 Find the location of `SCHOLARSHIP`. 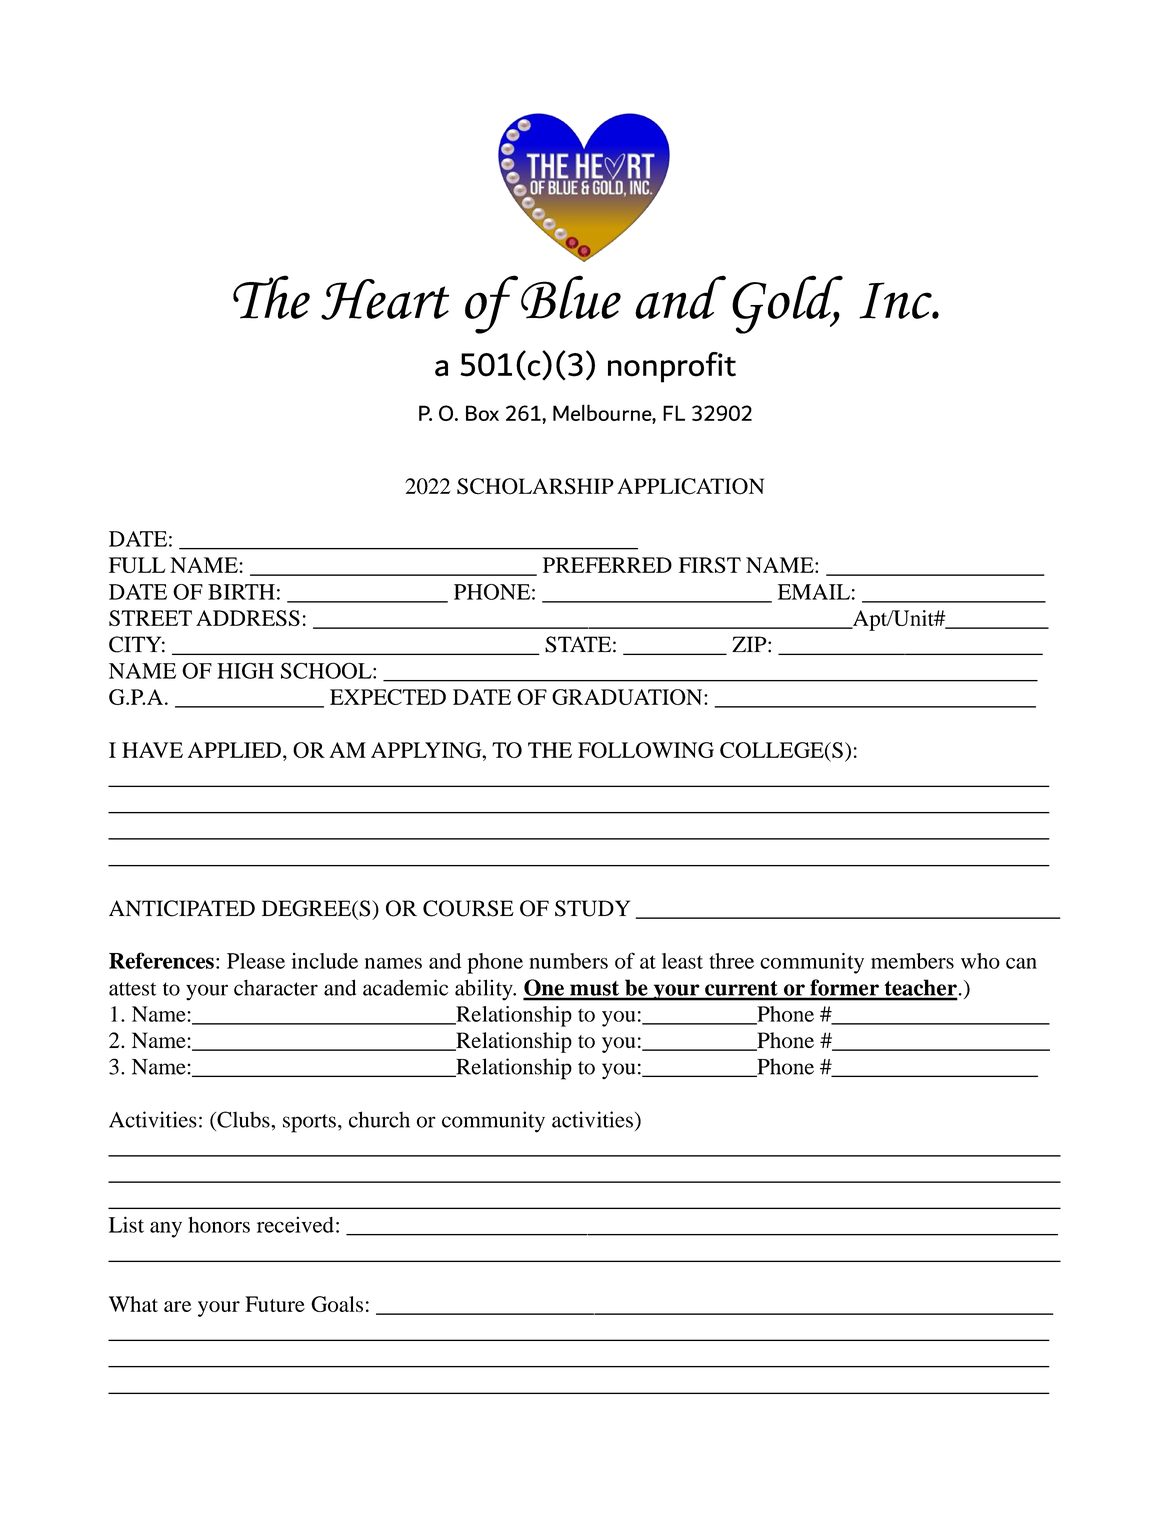

SCHOLARSHIP is located at coordinates (535, 486).
